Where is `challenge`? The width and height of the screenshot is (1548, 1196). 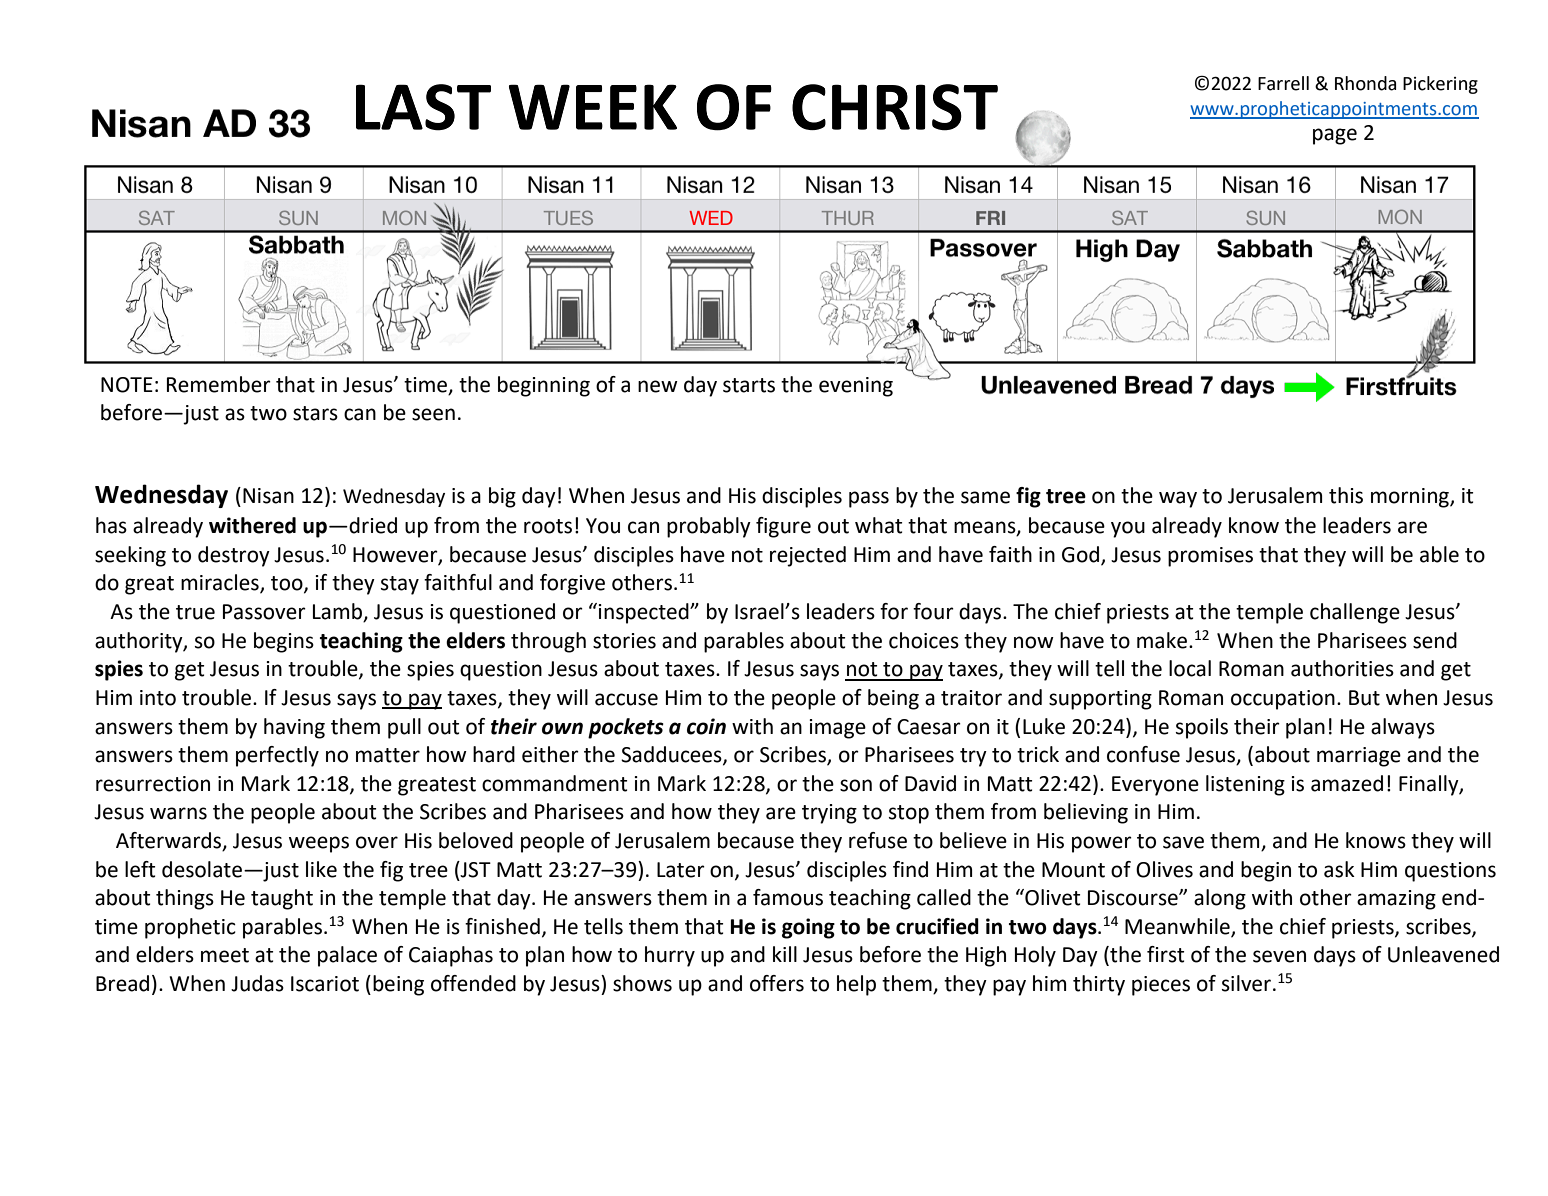 challenge is located at coordinates (1355, 613).
